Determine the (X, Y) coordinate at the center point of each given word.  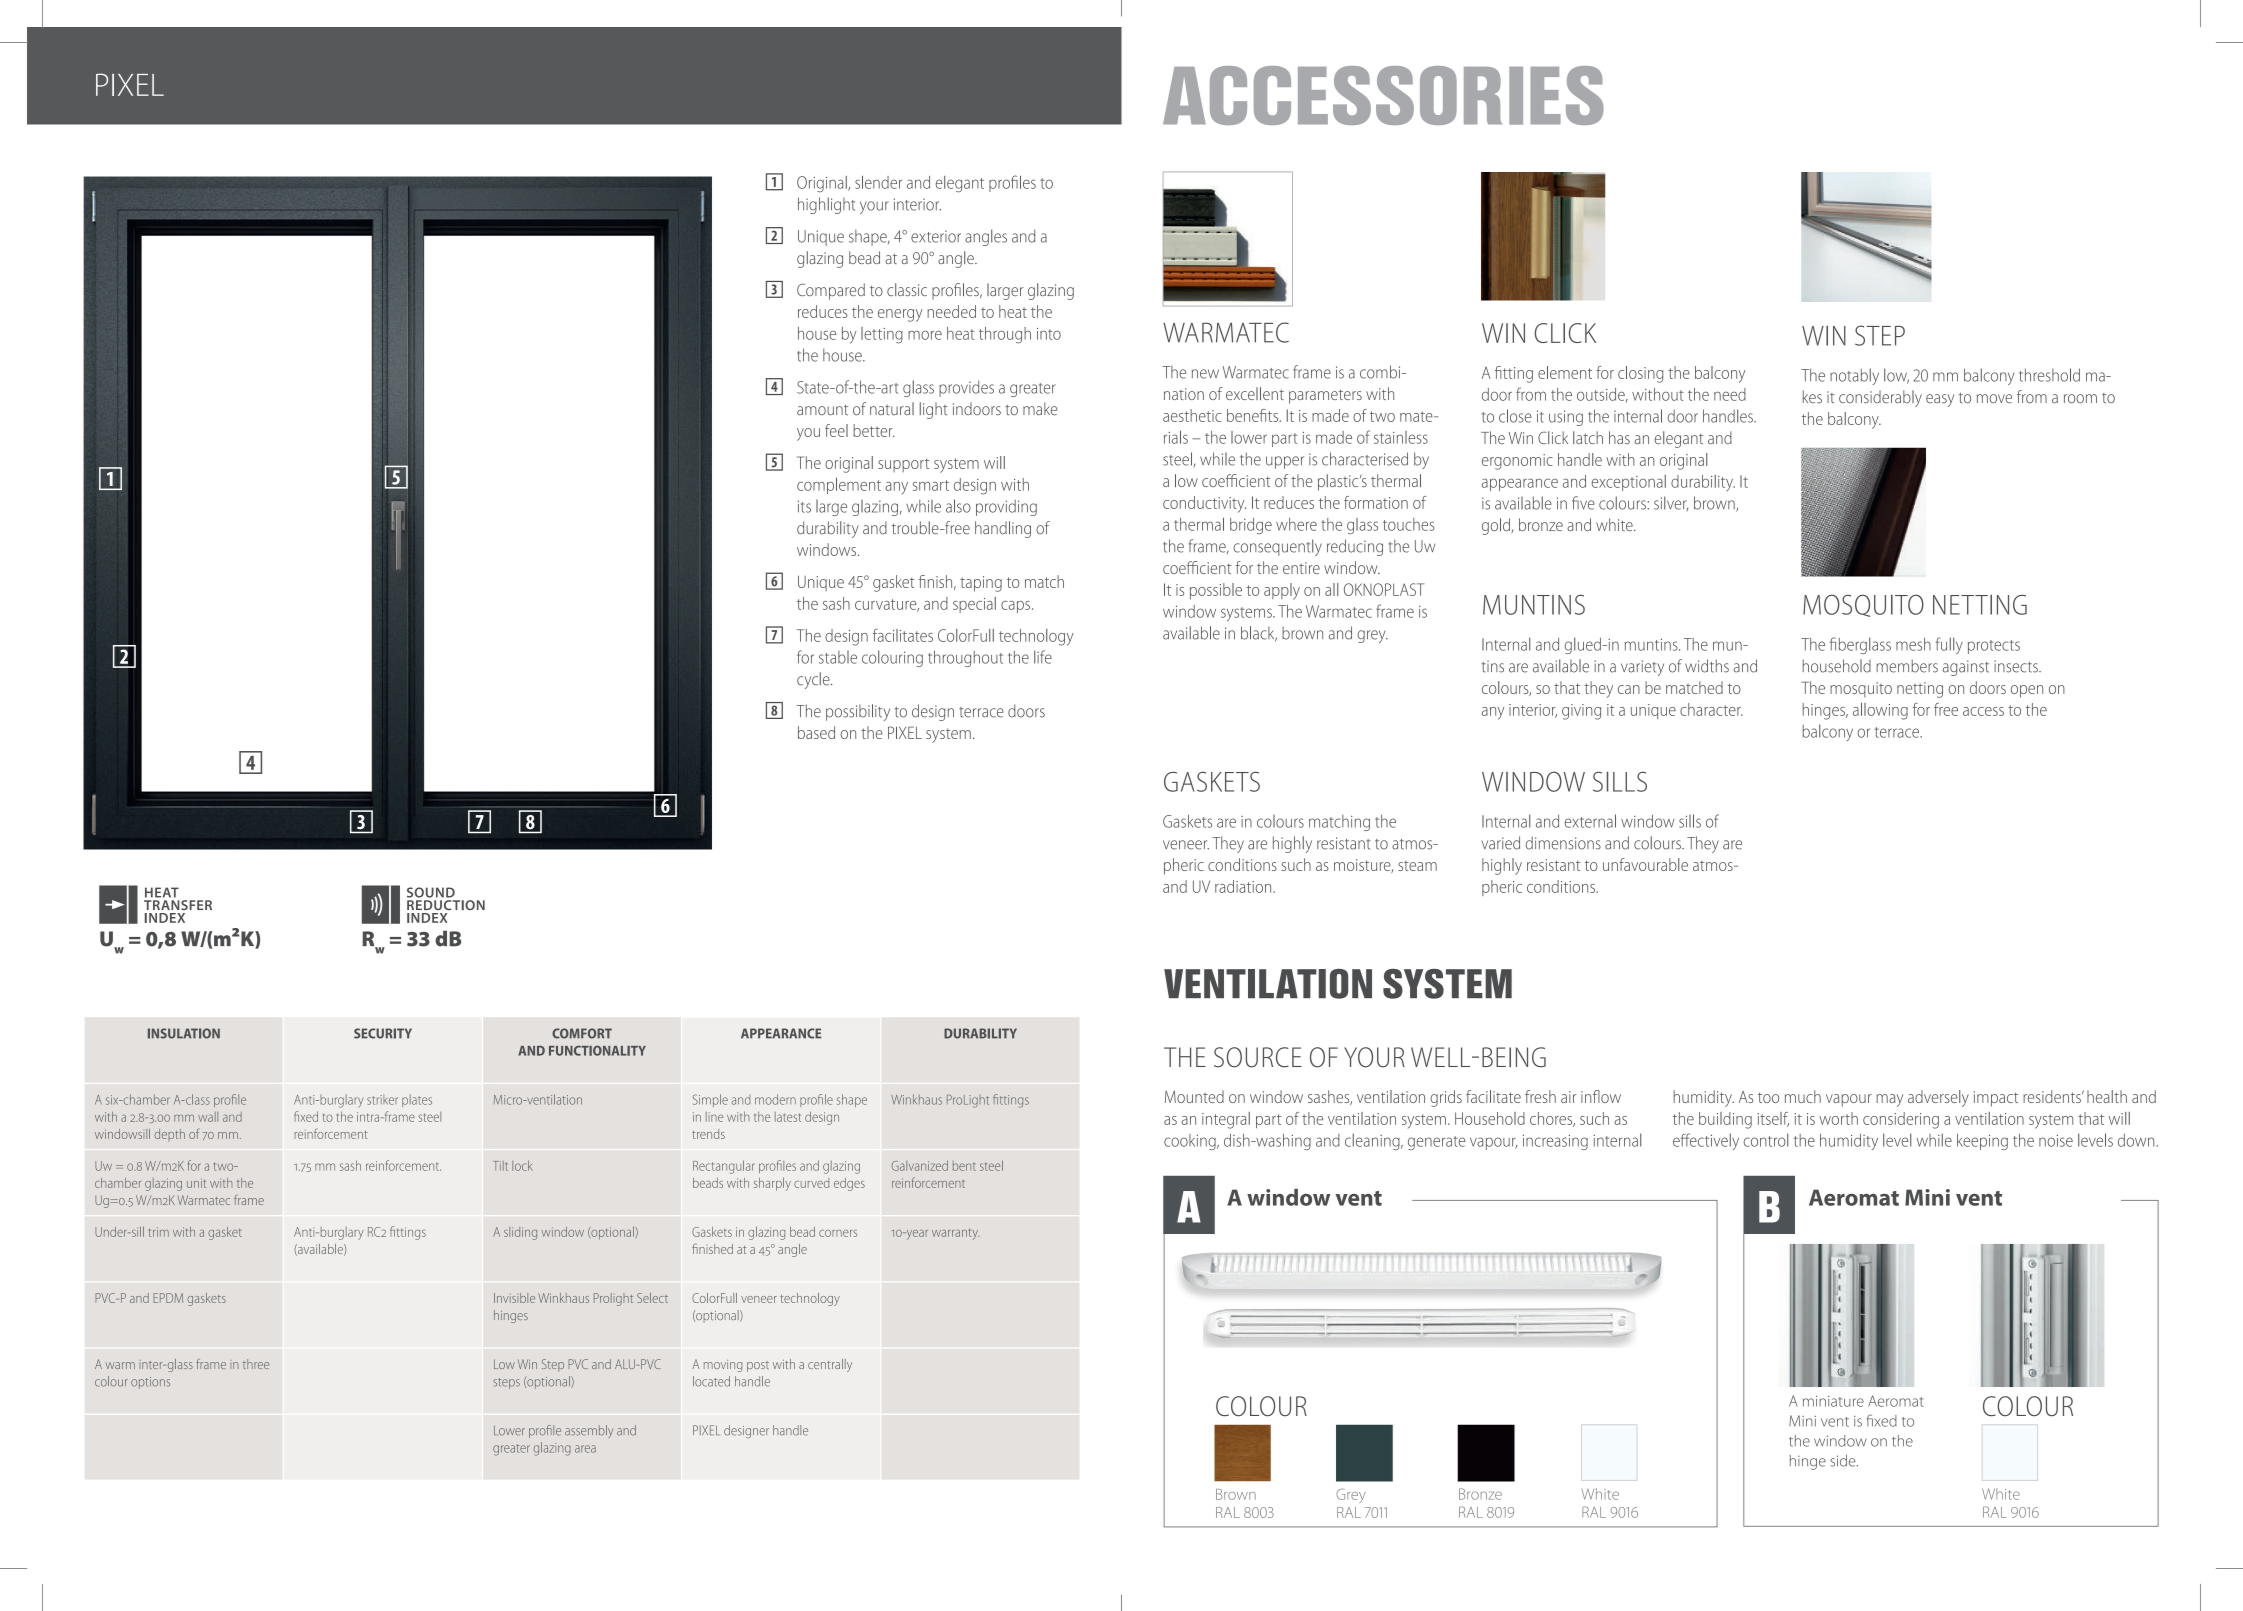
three (256, 1364)
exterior (936, 237)
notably (1854, 376)
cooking (1191, 1142)
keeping (1982, 1142)
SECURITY (383, 1033)
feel (836, 430)
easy (1940, 400)
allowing (1880, 711)
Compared (831, 291)
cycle (814, 680)
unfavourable (1645, 864)
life (1043, 657)
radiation (1244, 886)
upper (1285, 462)
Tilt (500, 1166)
